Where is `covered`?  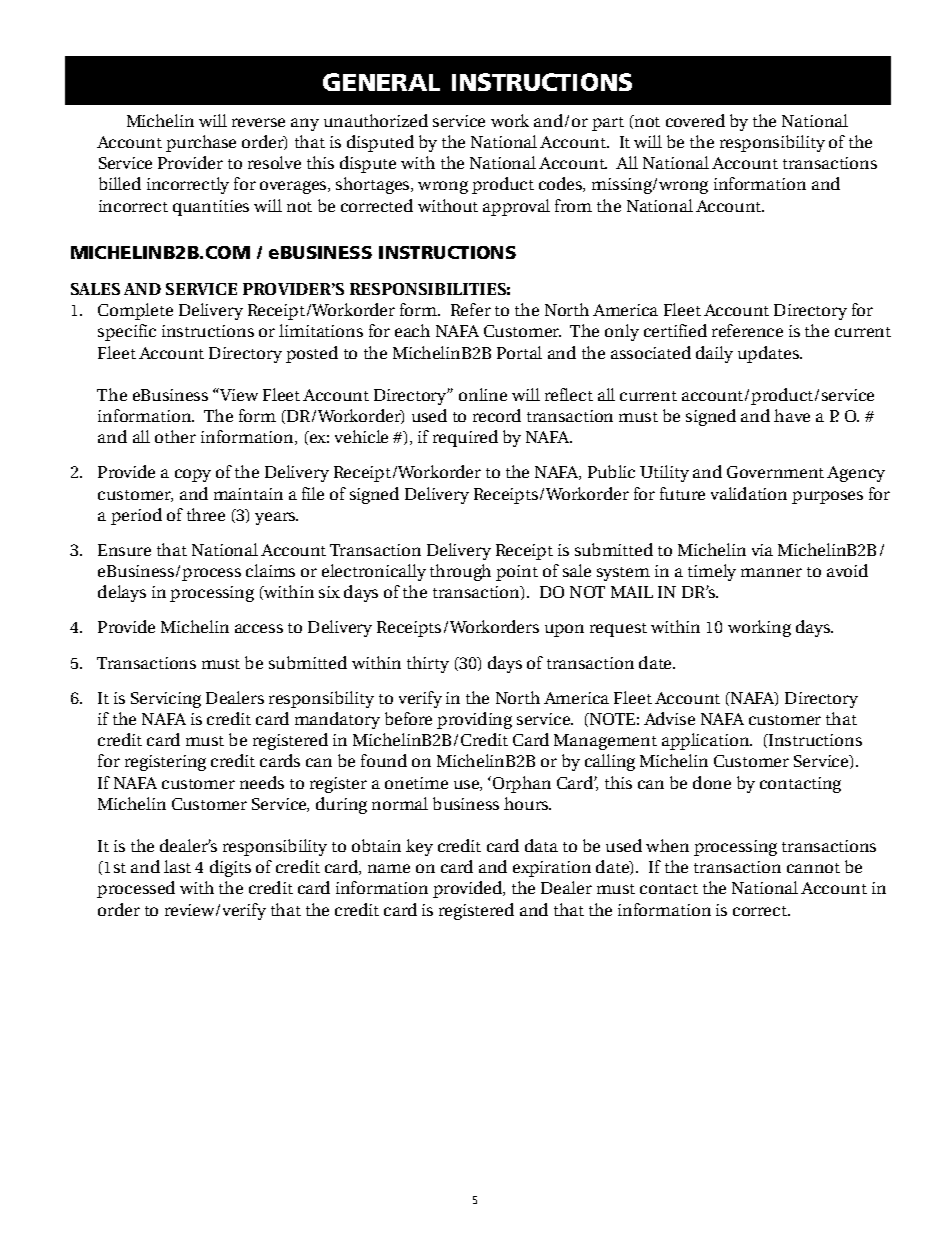
covered is located at coordinates (695, 120).
